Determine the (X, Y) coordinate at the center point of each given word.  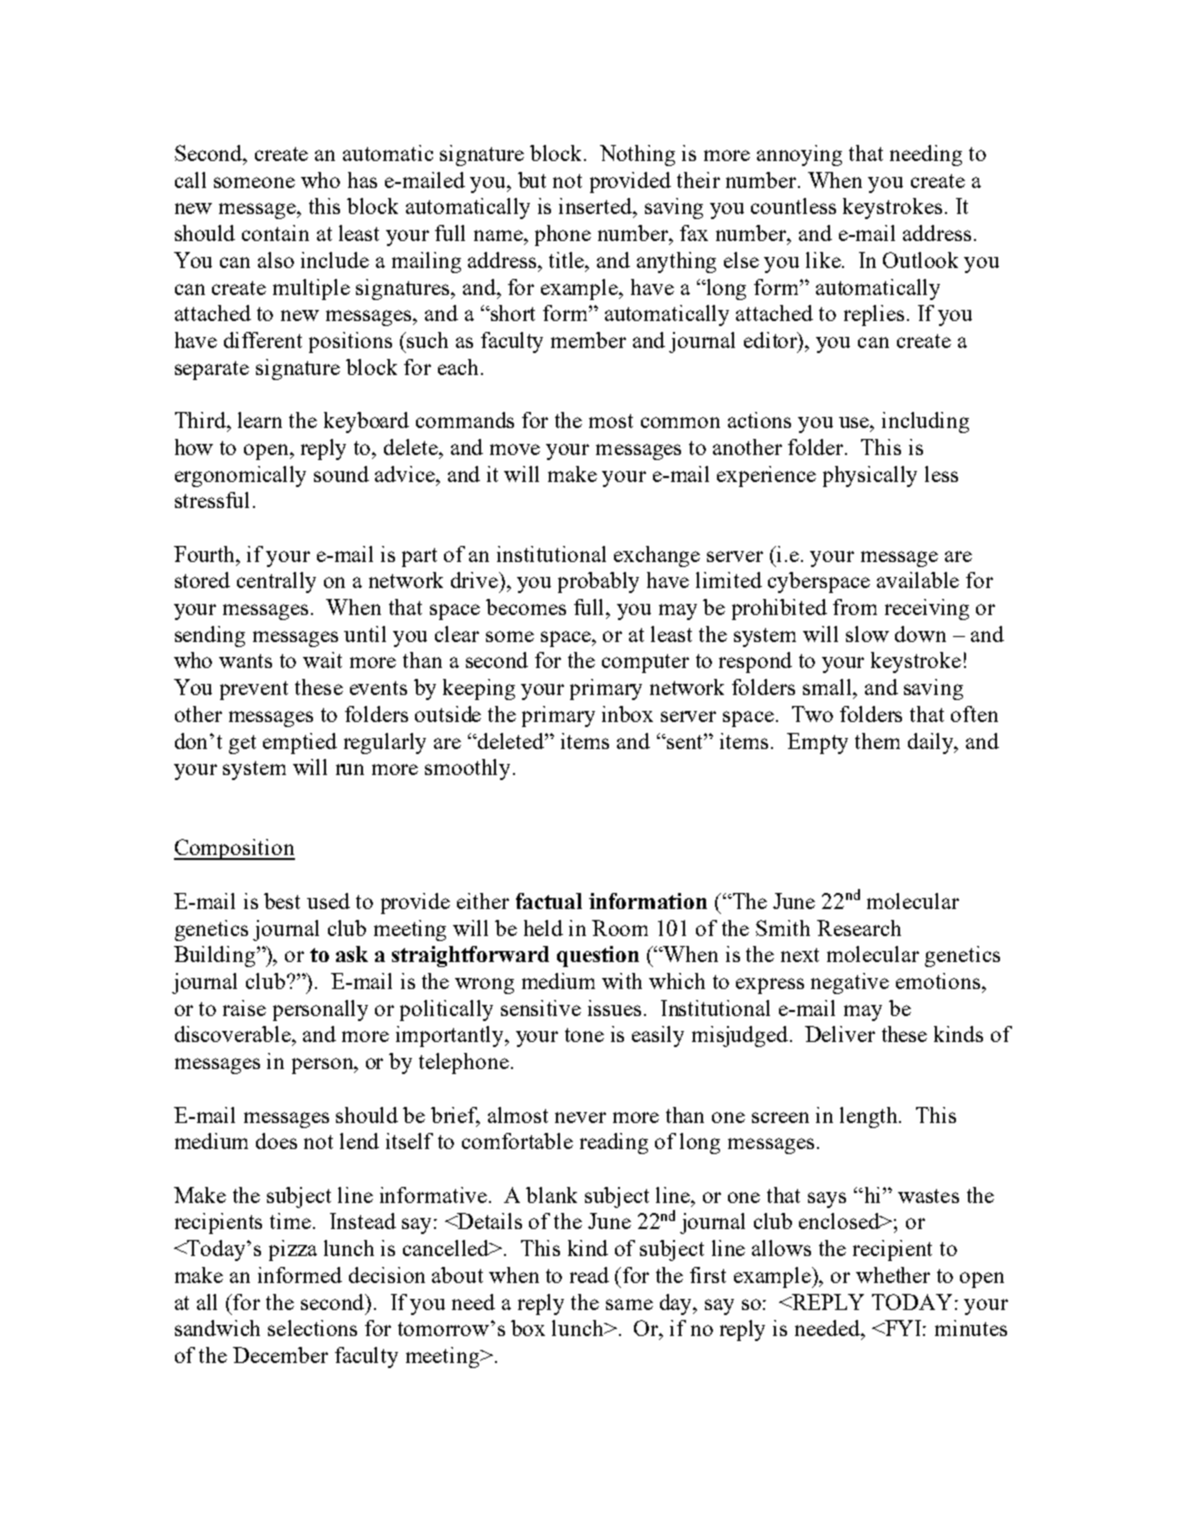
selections (312, 1328)
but (532, 180)
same (629, 1304)
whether (893, 1275)
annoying (799, 155)
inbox (627, 714)
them (877, 741)
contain (275, 233)
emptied (300, 743)
